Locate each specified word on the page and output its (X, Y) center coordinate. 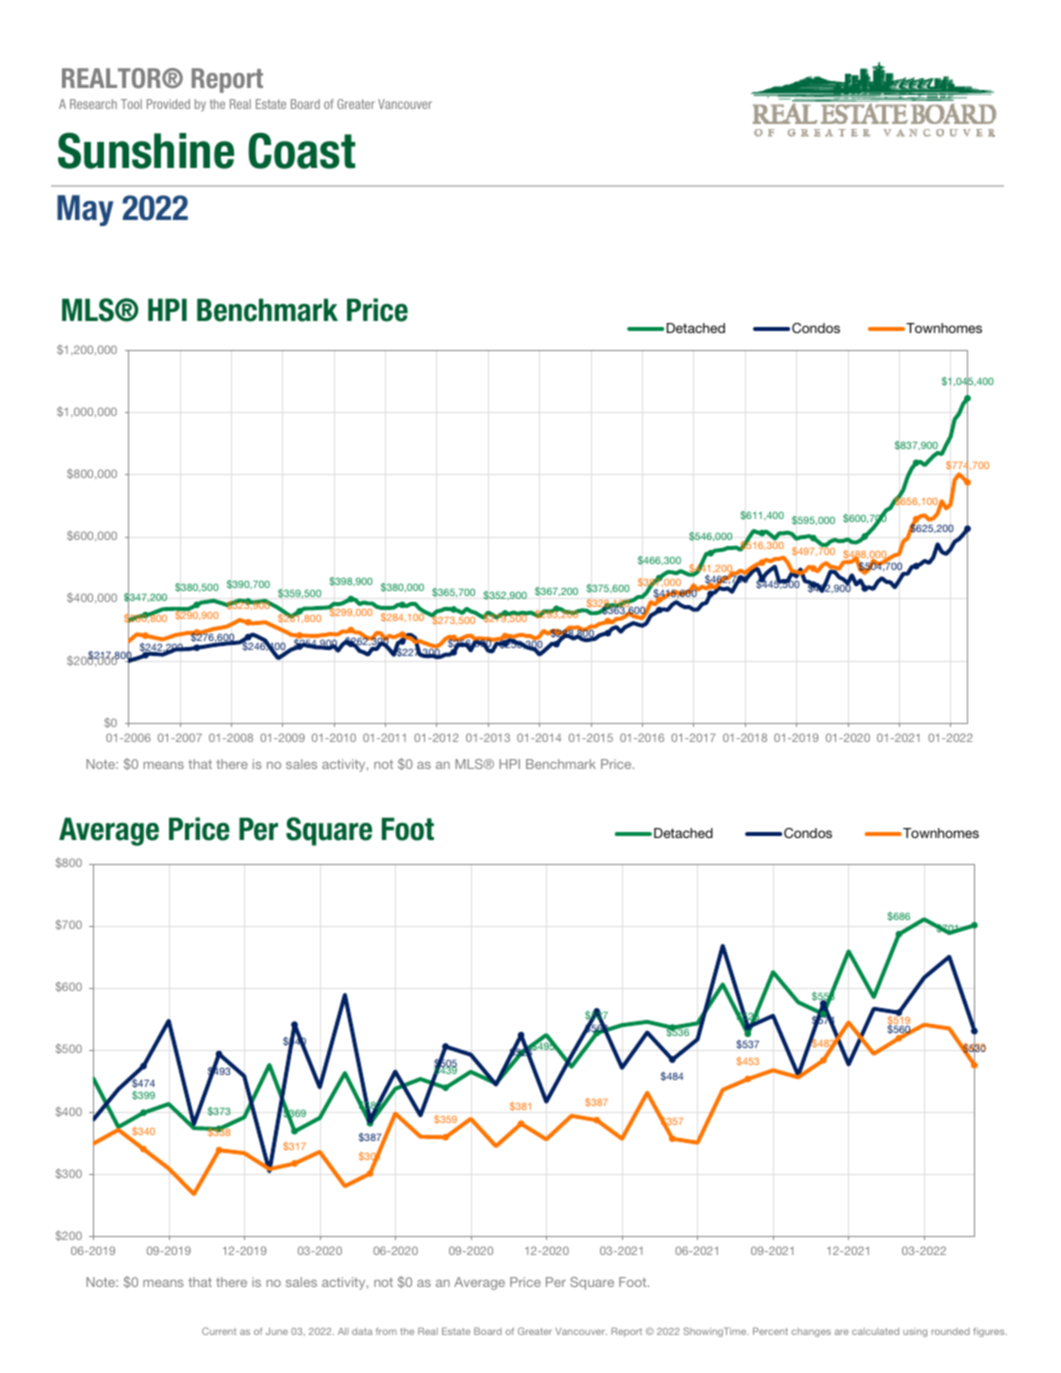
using (915, 1333)
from (386, 1331)
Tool (131, 104)
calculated (875, 1331)
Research (93, 104)
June (277, 1331)
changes (811, 1332)
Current (219, 1331)
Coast (301, 150)
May (85, 210)
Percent (770, 1331)
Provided (168, 104)
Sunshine (146, 150)
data (362, 1331)
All (343, 1331)
